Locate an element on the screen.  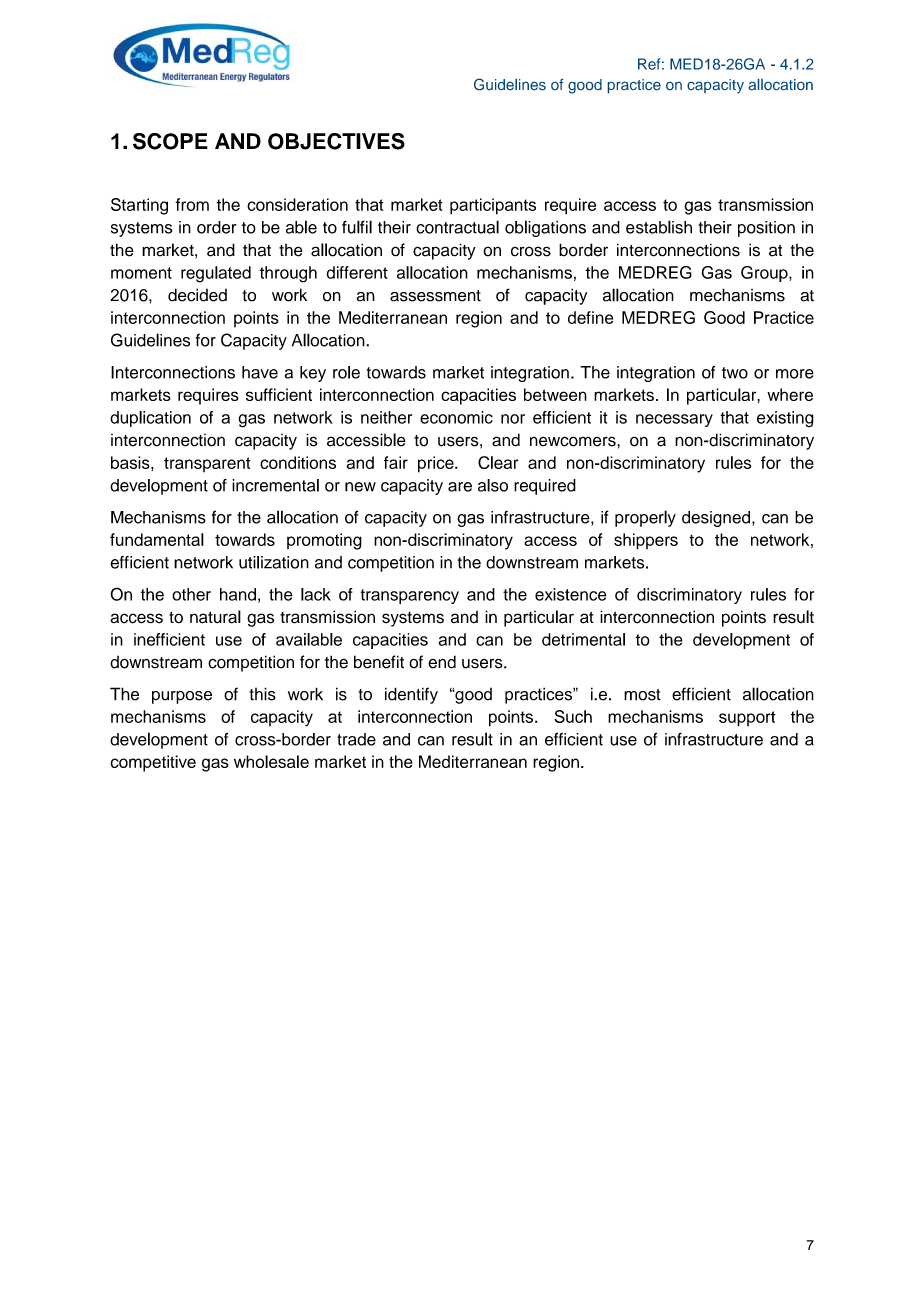
necessary is located at coordinates (674, 420).
